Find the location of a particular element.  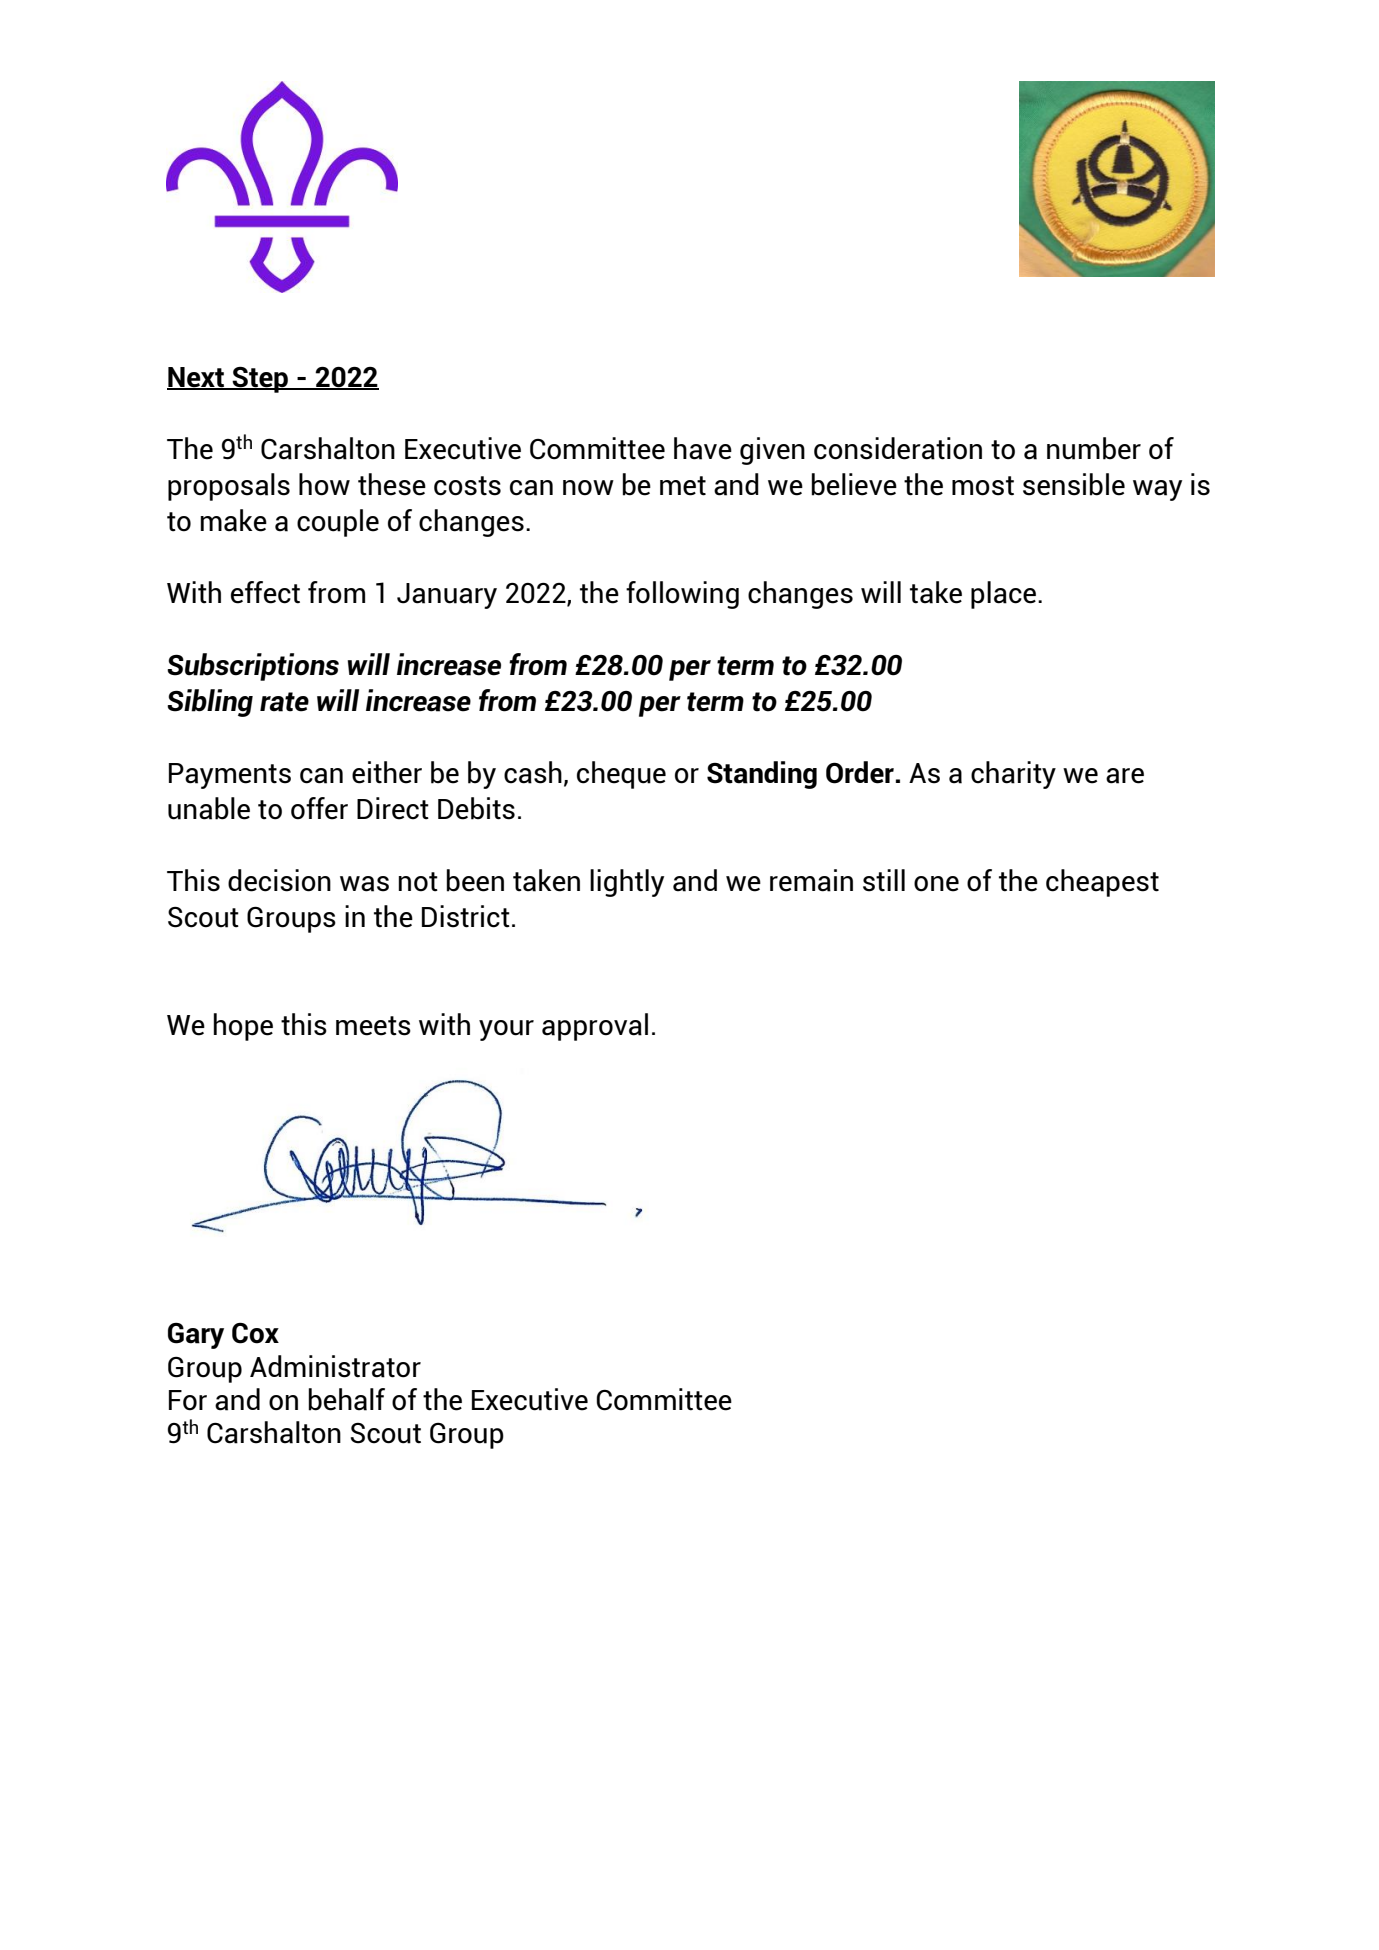

meets is located at coordinates (373, 1026).
